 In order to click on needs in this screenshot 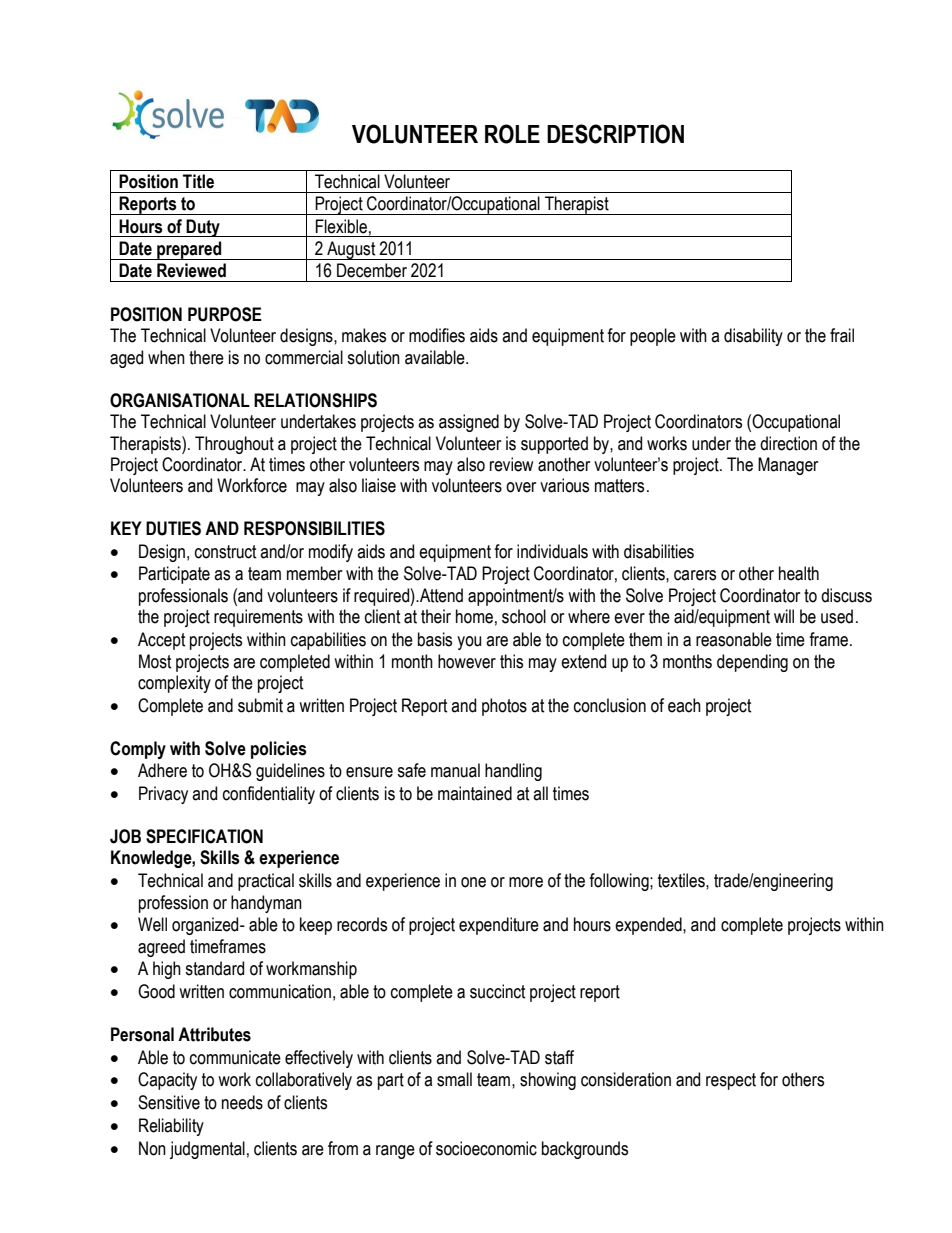, I will do `click(242, 1102)`.
